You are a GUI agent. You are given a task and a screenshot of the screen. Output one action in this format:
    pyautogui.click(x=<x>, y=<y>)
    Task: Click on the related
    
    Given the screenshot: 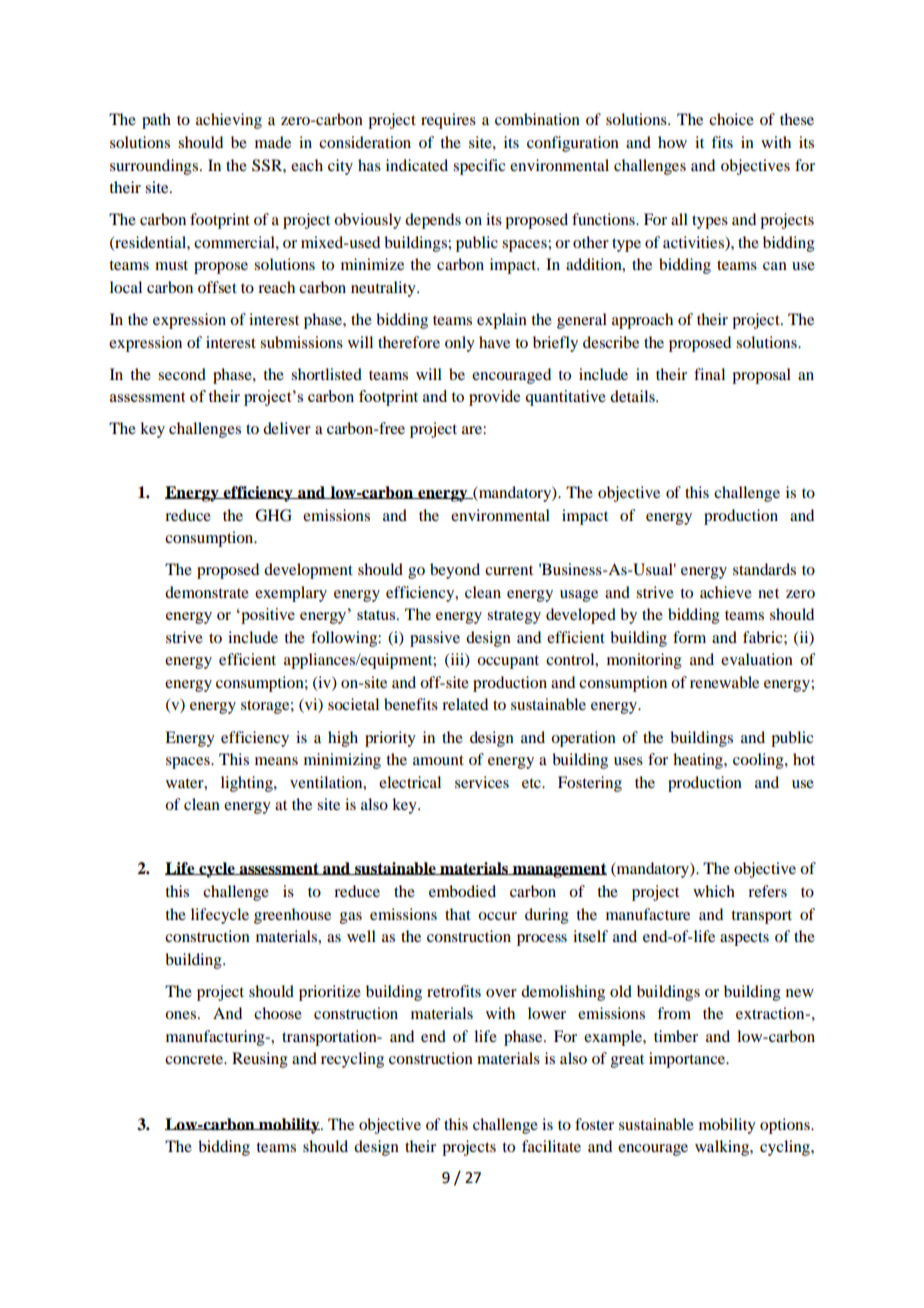 What is the action you would take?
    pyautogui.click(x=465, y=704)
